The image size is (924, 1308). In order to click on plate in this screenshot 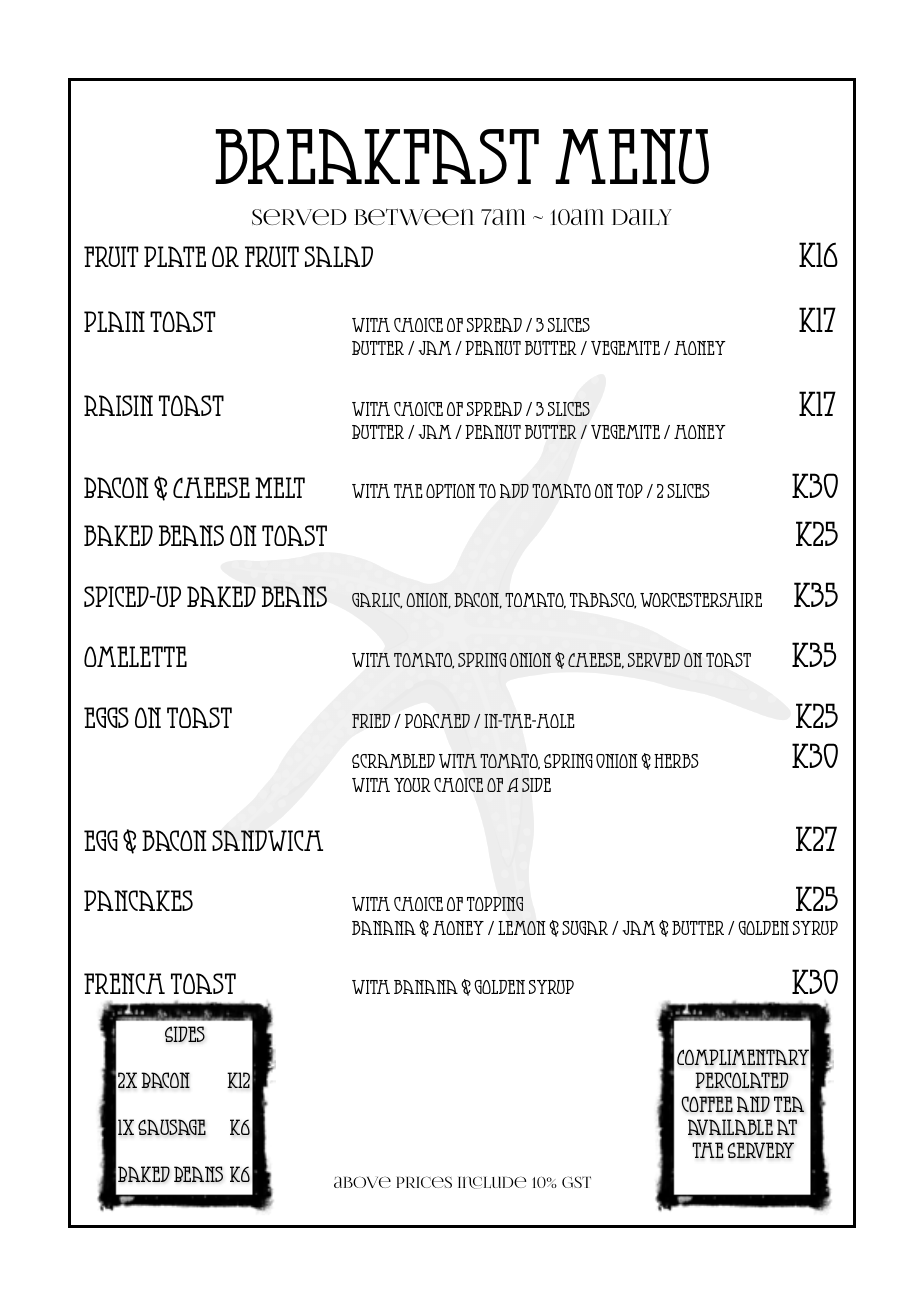, I will do `click(175, 256)`.
